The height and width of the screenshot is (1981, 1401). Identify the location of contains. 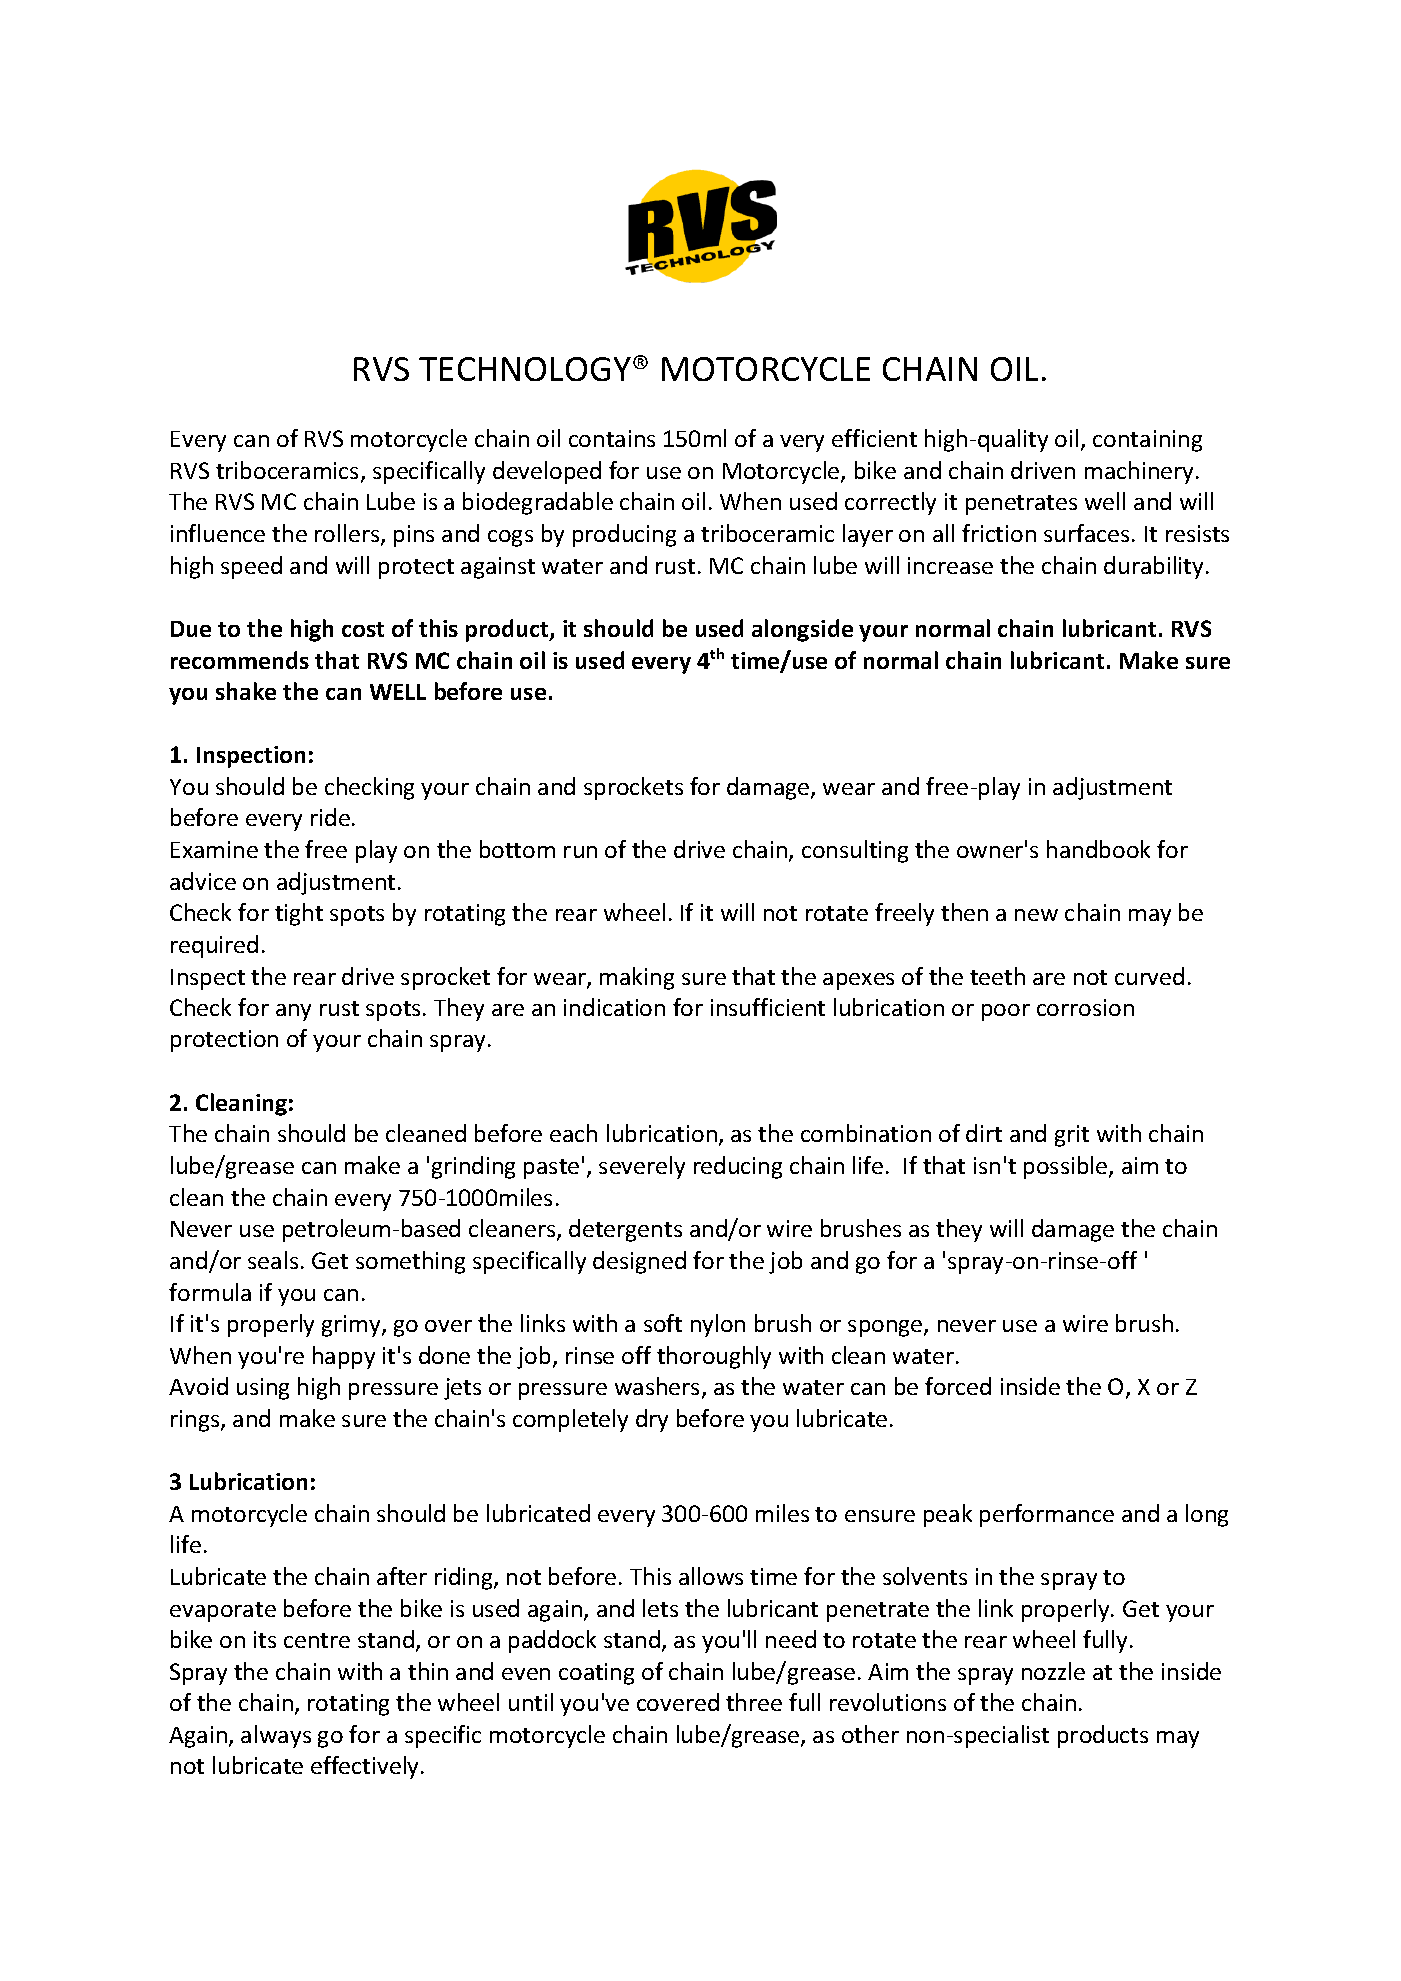
(612, 438).
